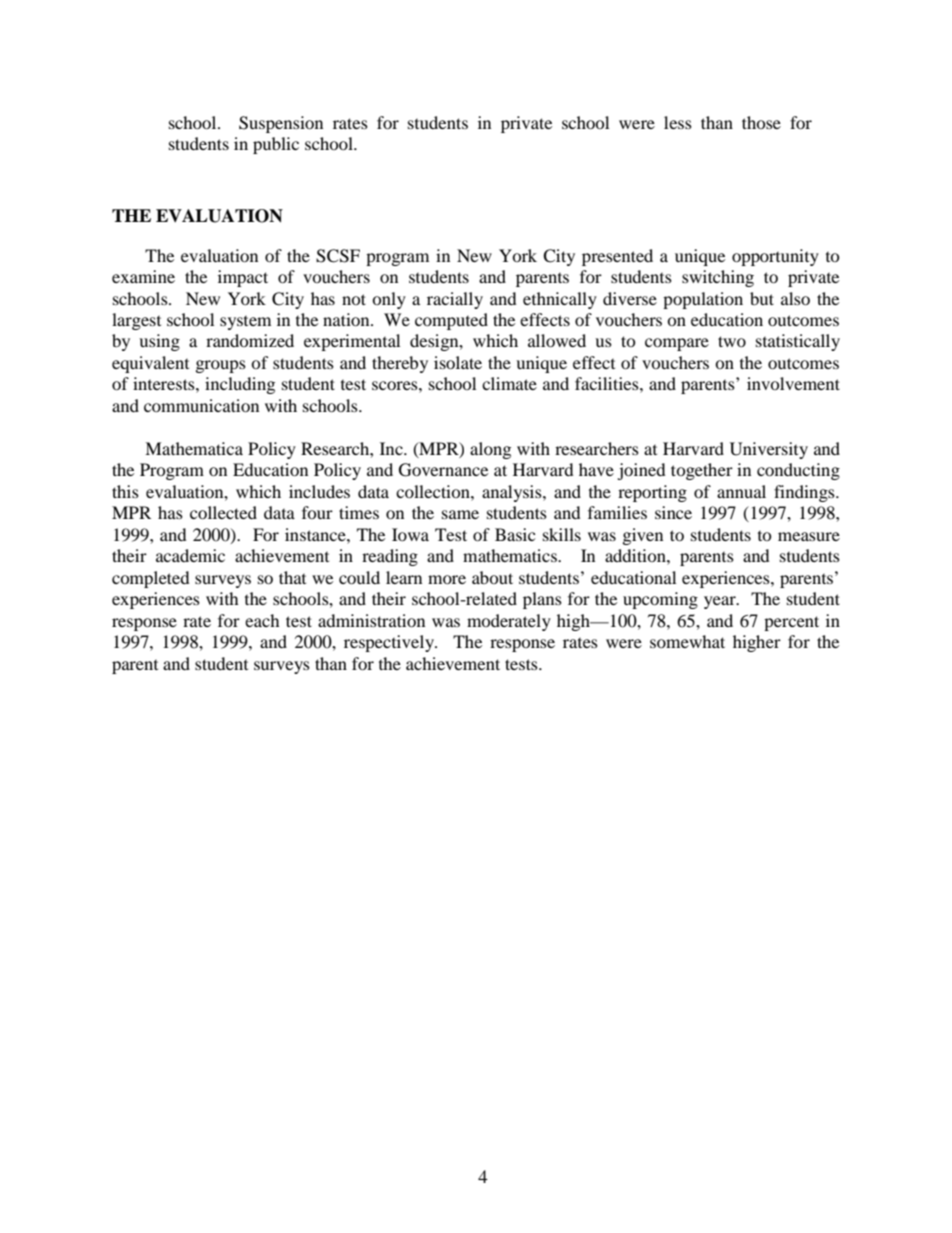 The height and width of the screenshot is (1233, 952). Describe the element at coordinates (490, 450) in the screenshot. I see `along` at that location.
